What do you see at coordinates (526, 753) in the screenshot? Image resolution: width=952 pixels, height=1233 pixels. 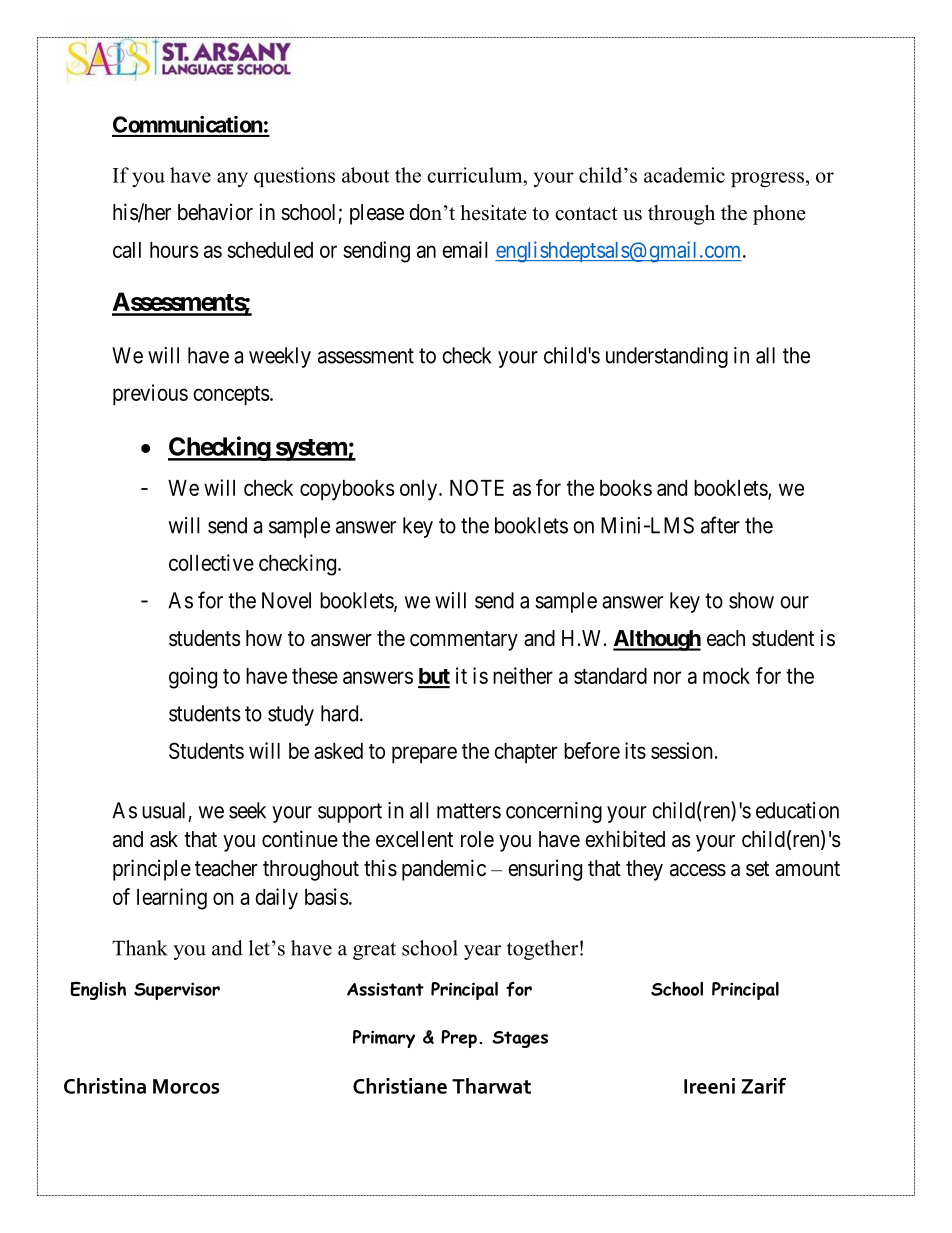 I see `chapter` at bounding box center [526, 753].
